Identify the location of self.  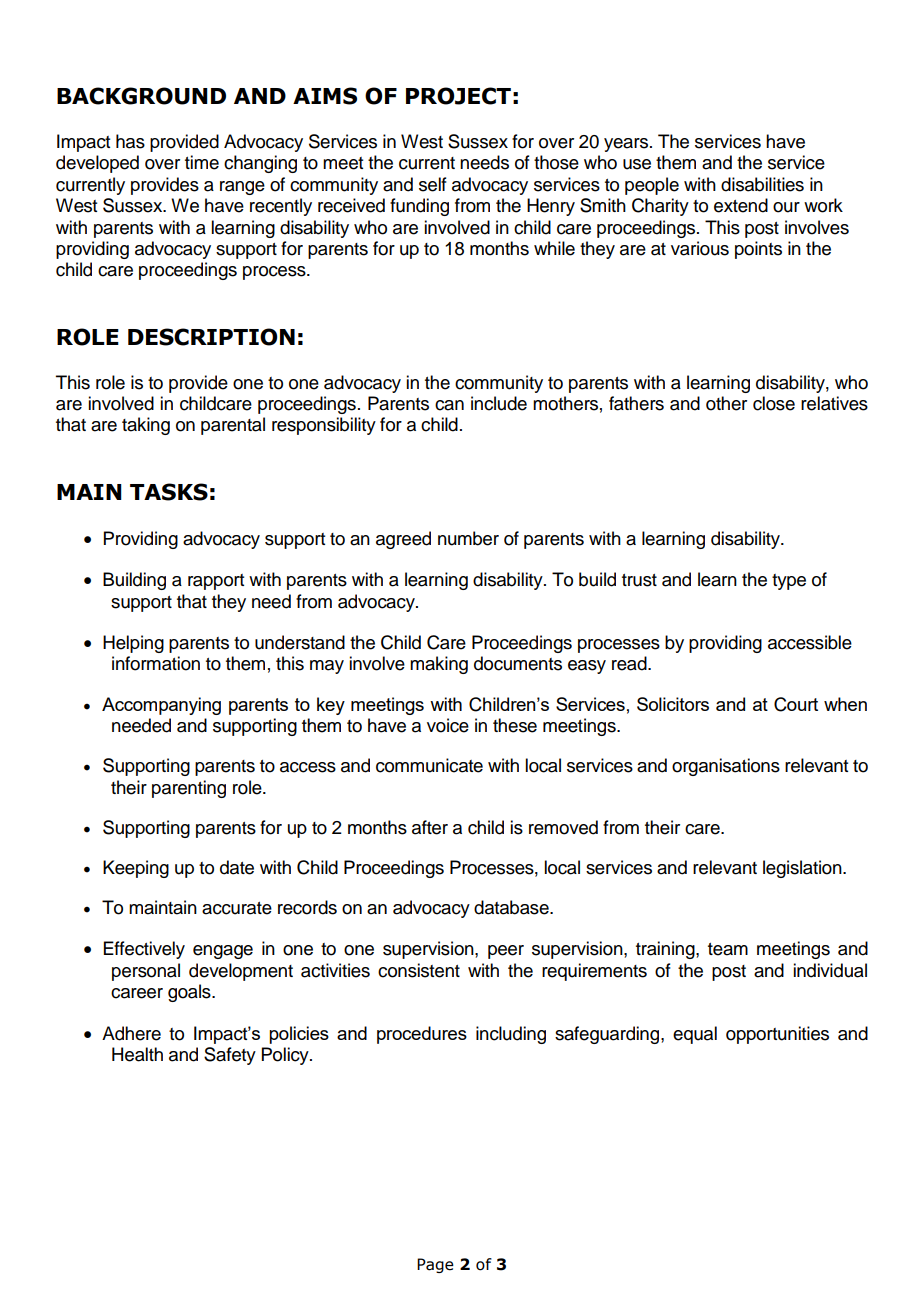
(433, 184).
